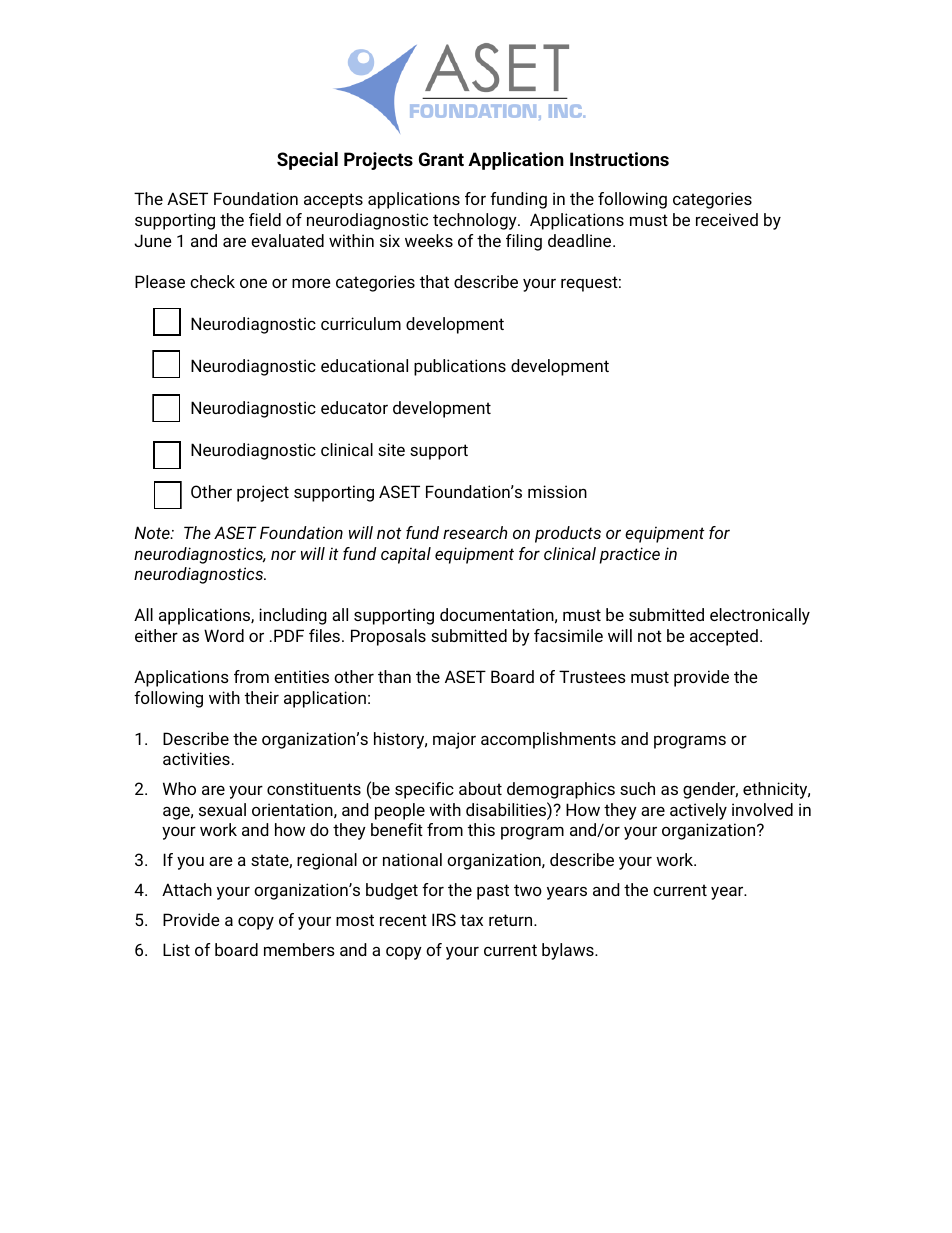 Image resolution: width=952 pixels, height=1233 pixels. I want to click on received, so click(727, 219).
